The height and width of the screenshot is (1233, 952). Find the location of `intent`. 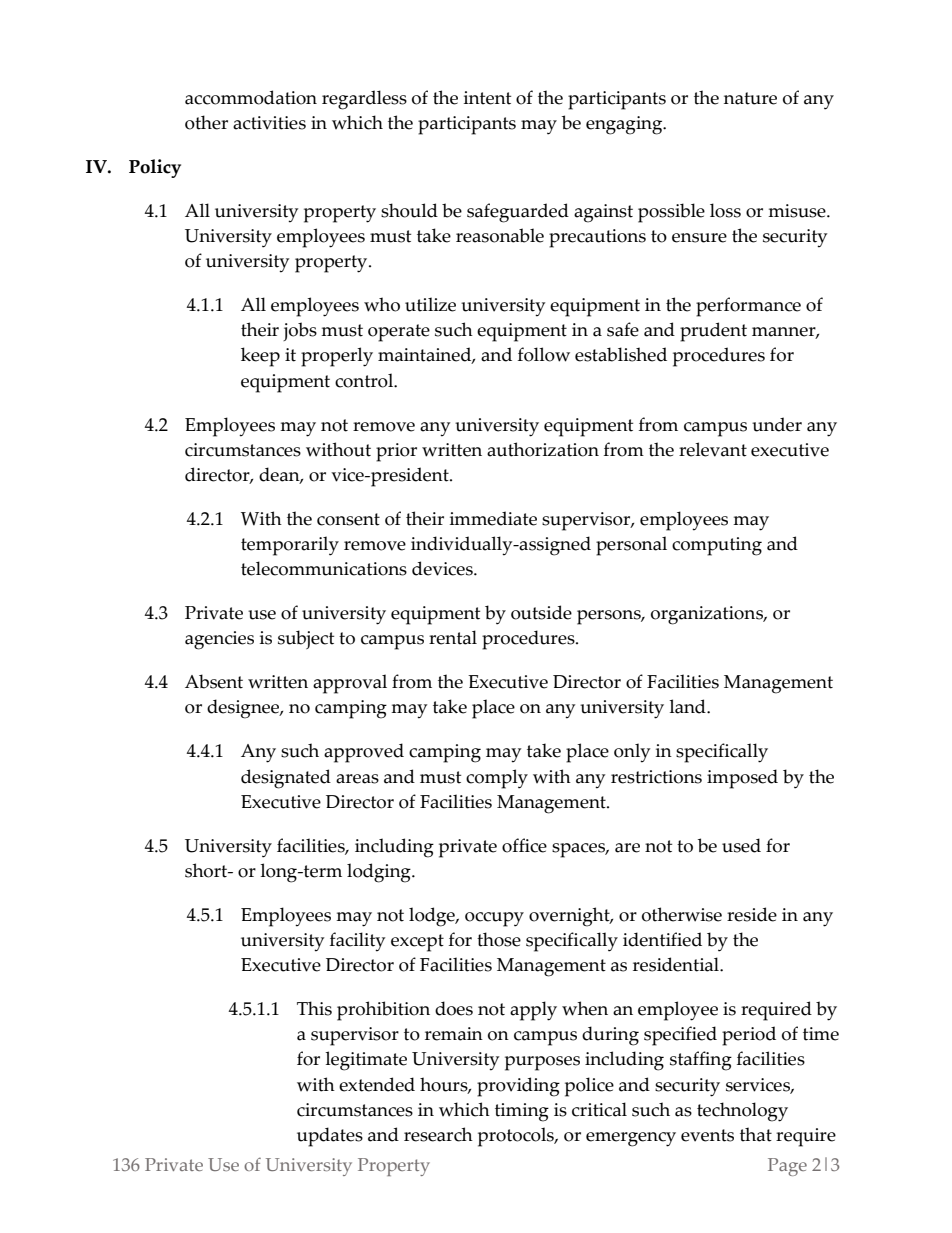

intent is located at coordinates (487, 98).
